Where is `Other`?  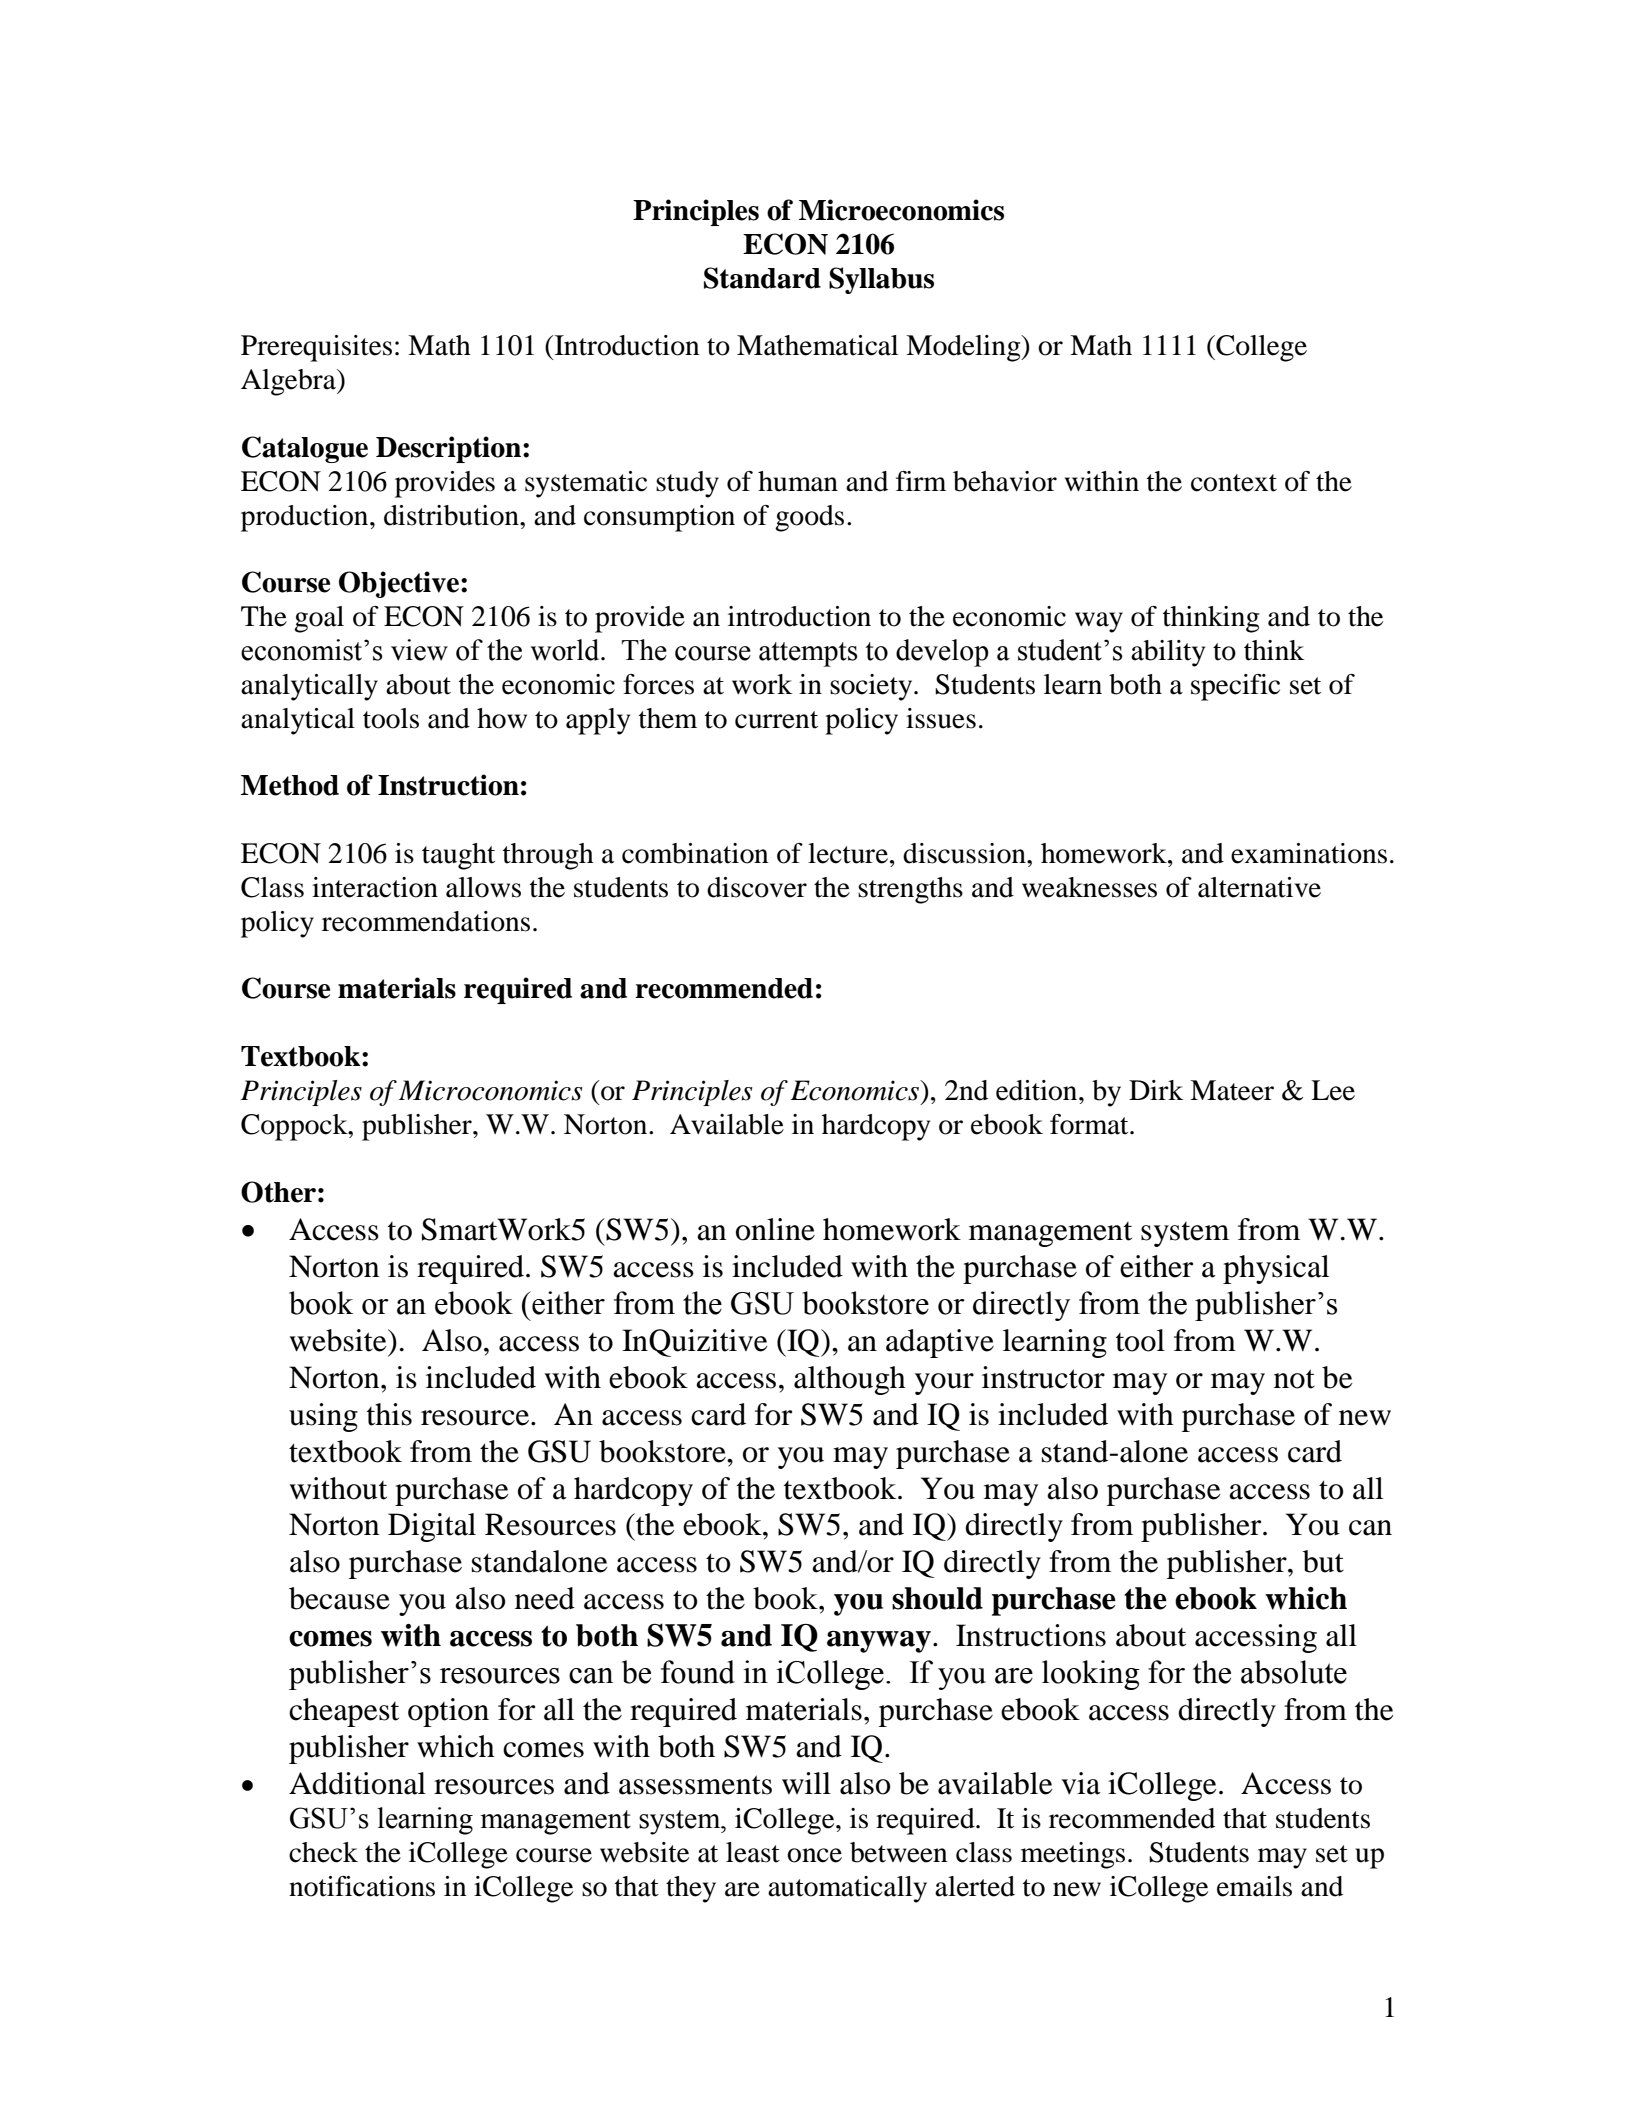
Other is located at coordinates (278, 1192).
